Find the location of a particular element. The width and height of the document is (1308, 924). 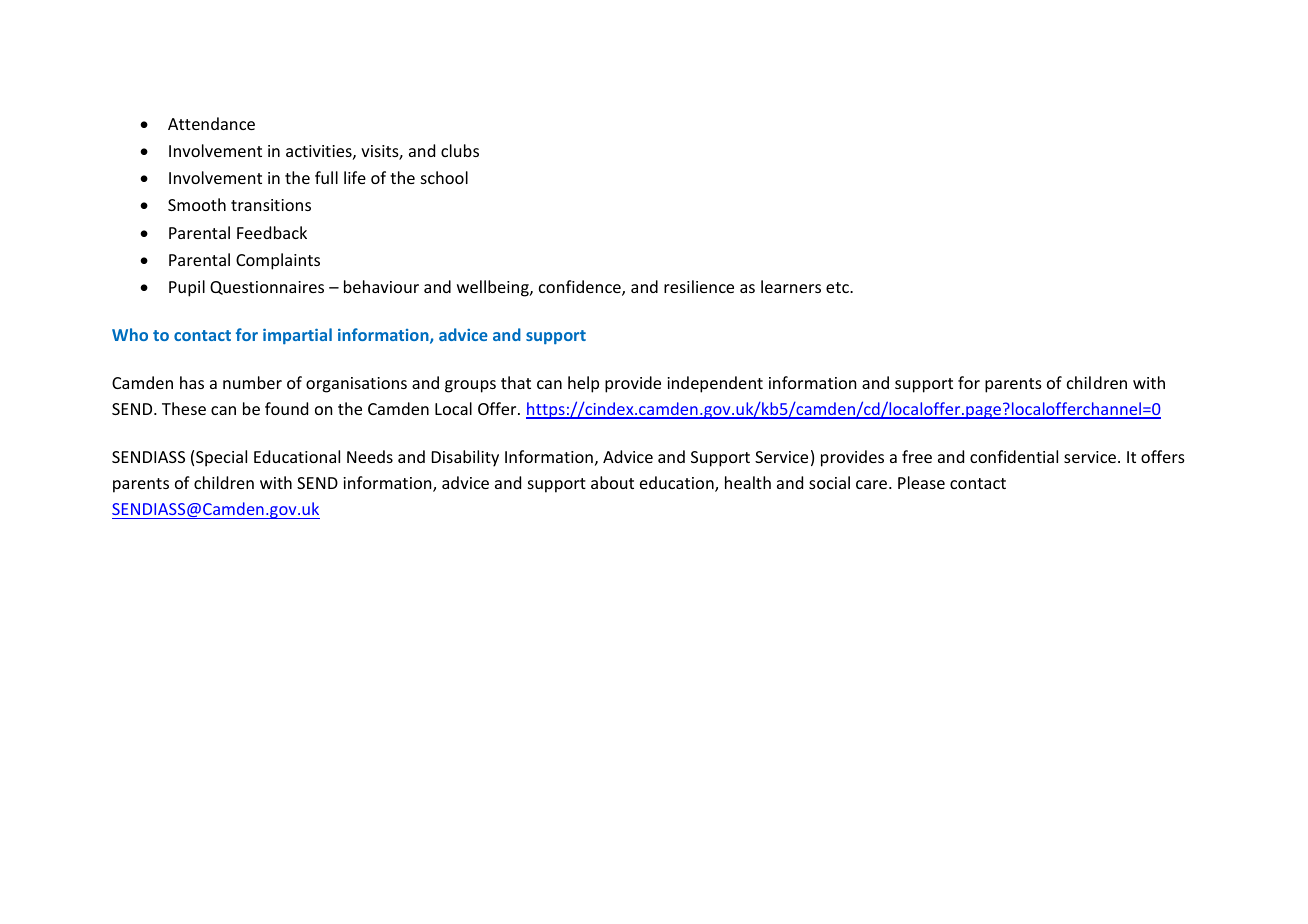

etc is located at coordinates (838, 287).
